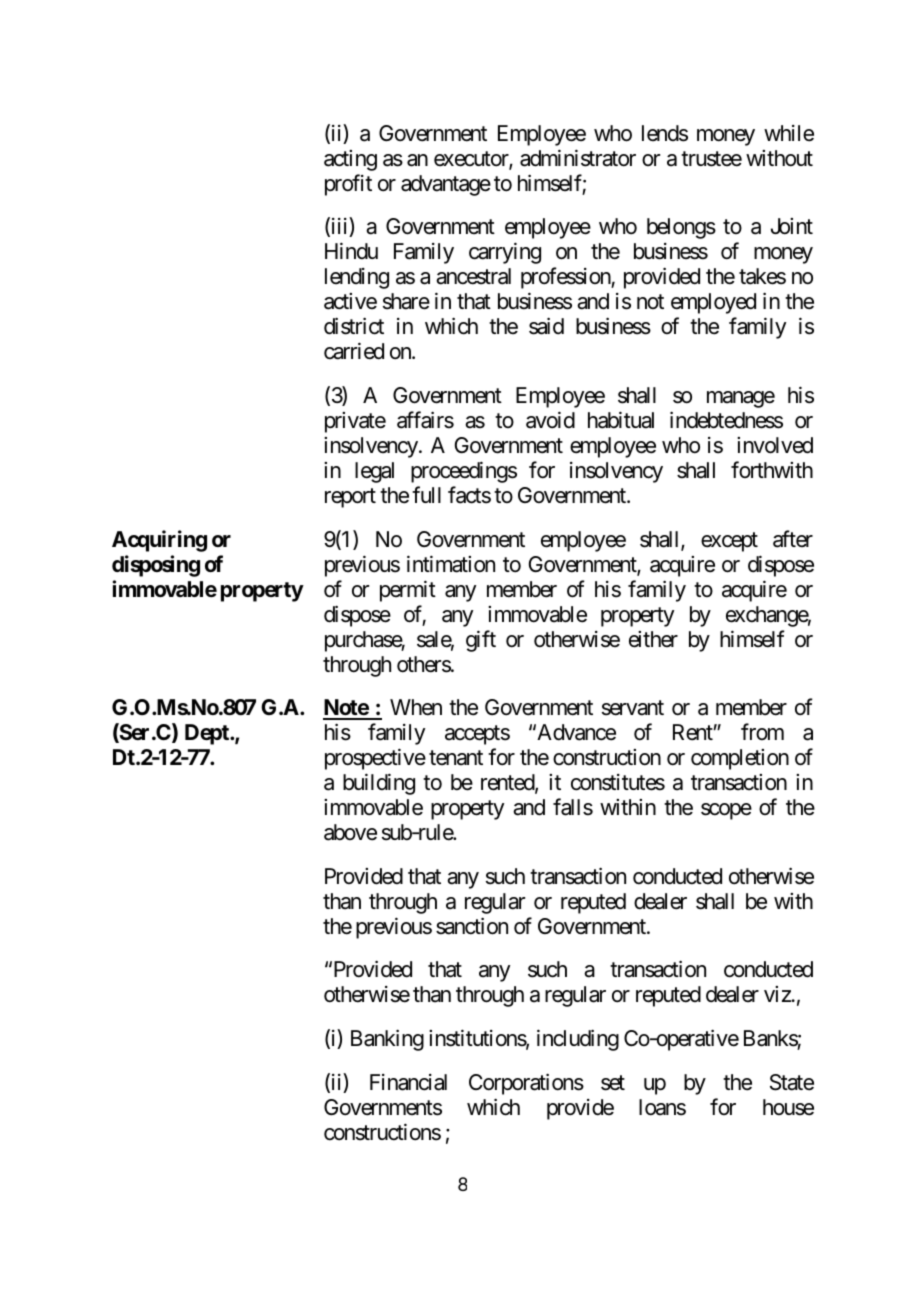  Describe the element at coordinates (775, 445) in the page. I see `involved` at that location.
